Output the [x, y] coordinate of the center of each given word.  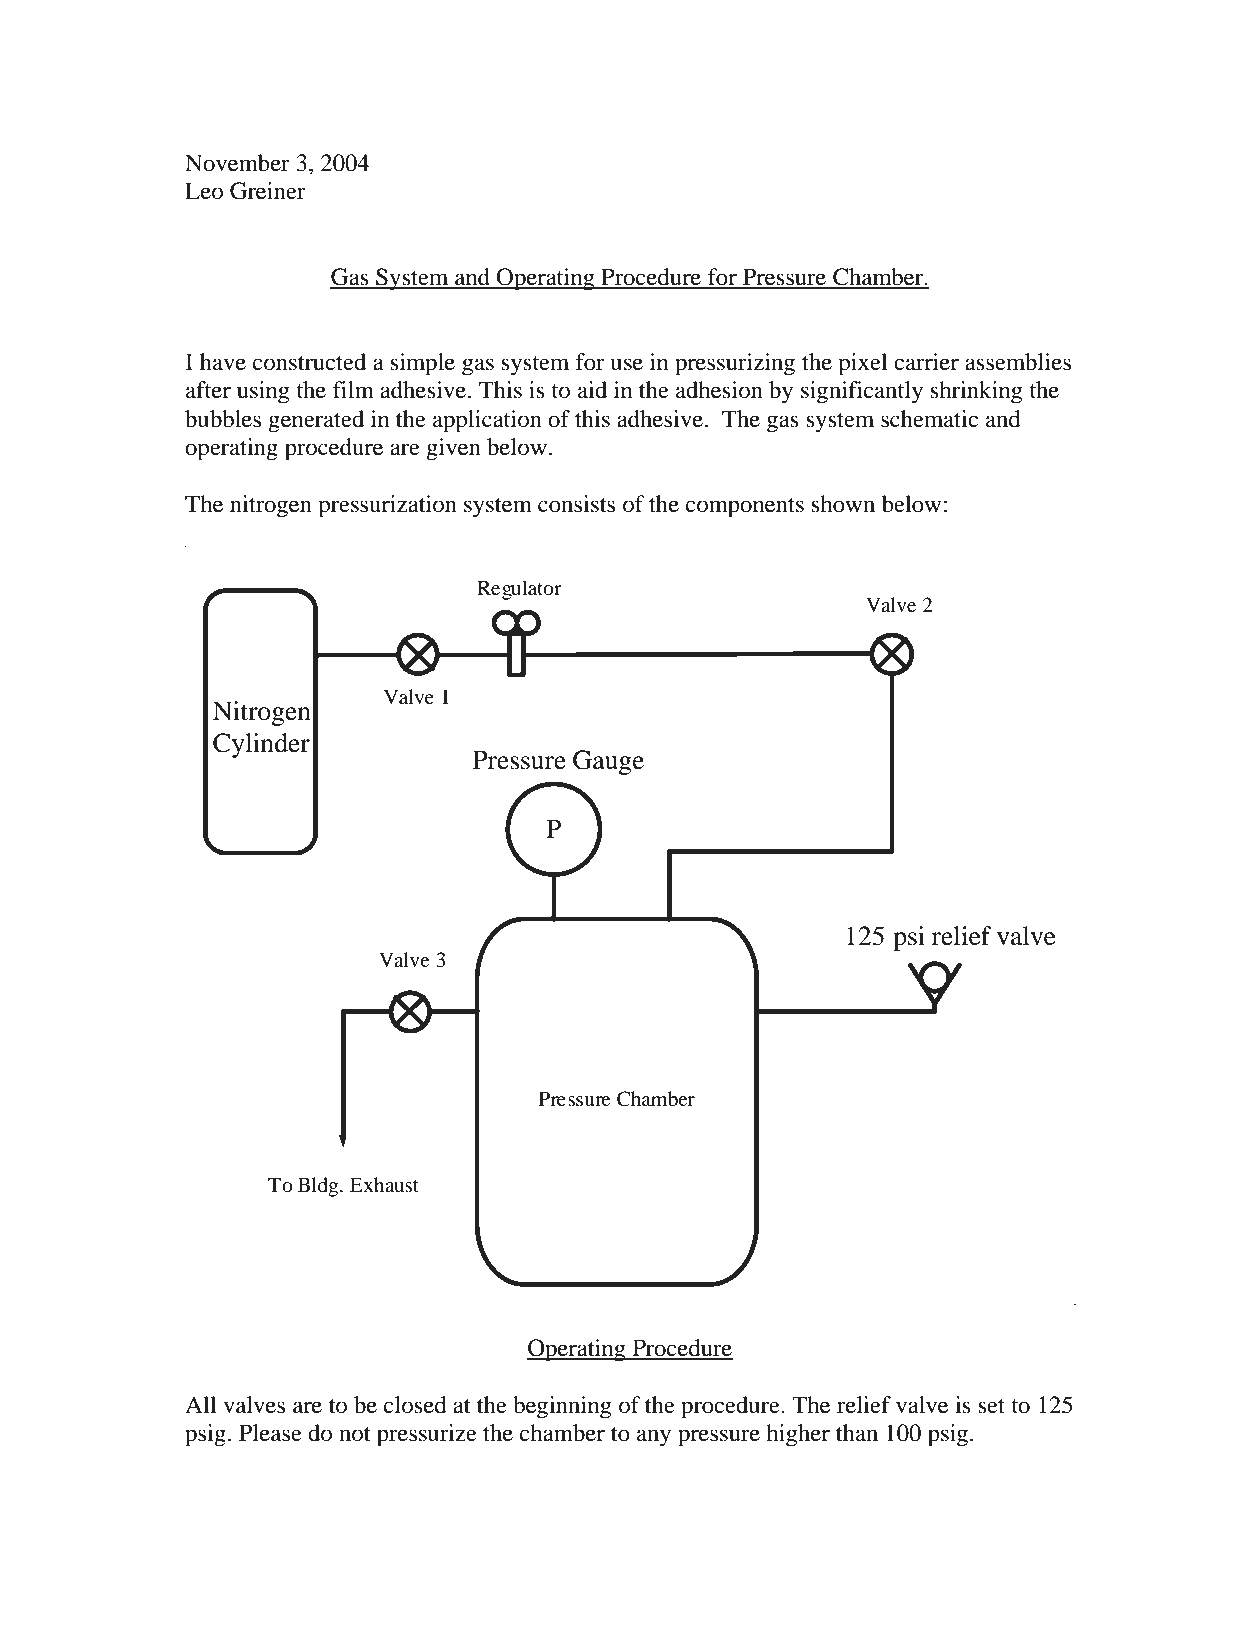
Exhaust [384, 1184]
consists [576, 504]
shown [843, 504]
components [745, 508]
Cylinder [261, 745]
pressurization [387, 506]
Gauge [608, 762]
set [992, 1406]
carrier [926, 362]
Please [270, 1433]
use [627, 364]
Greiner [268, 191]
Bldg [319, 1187]
